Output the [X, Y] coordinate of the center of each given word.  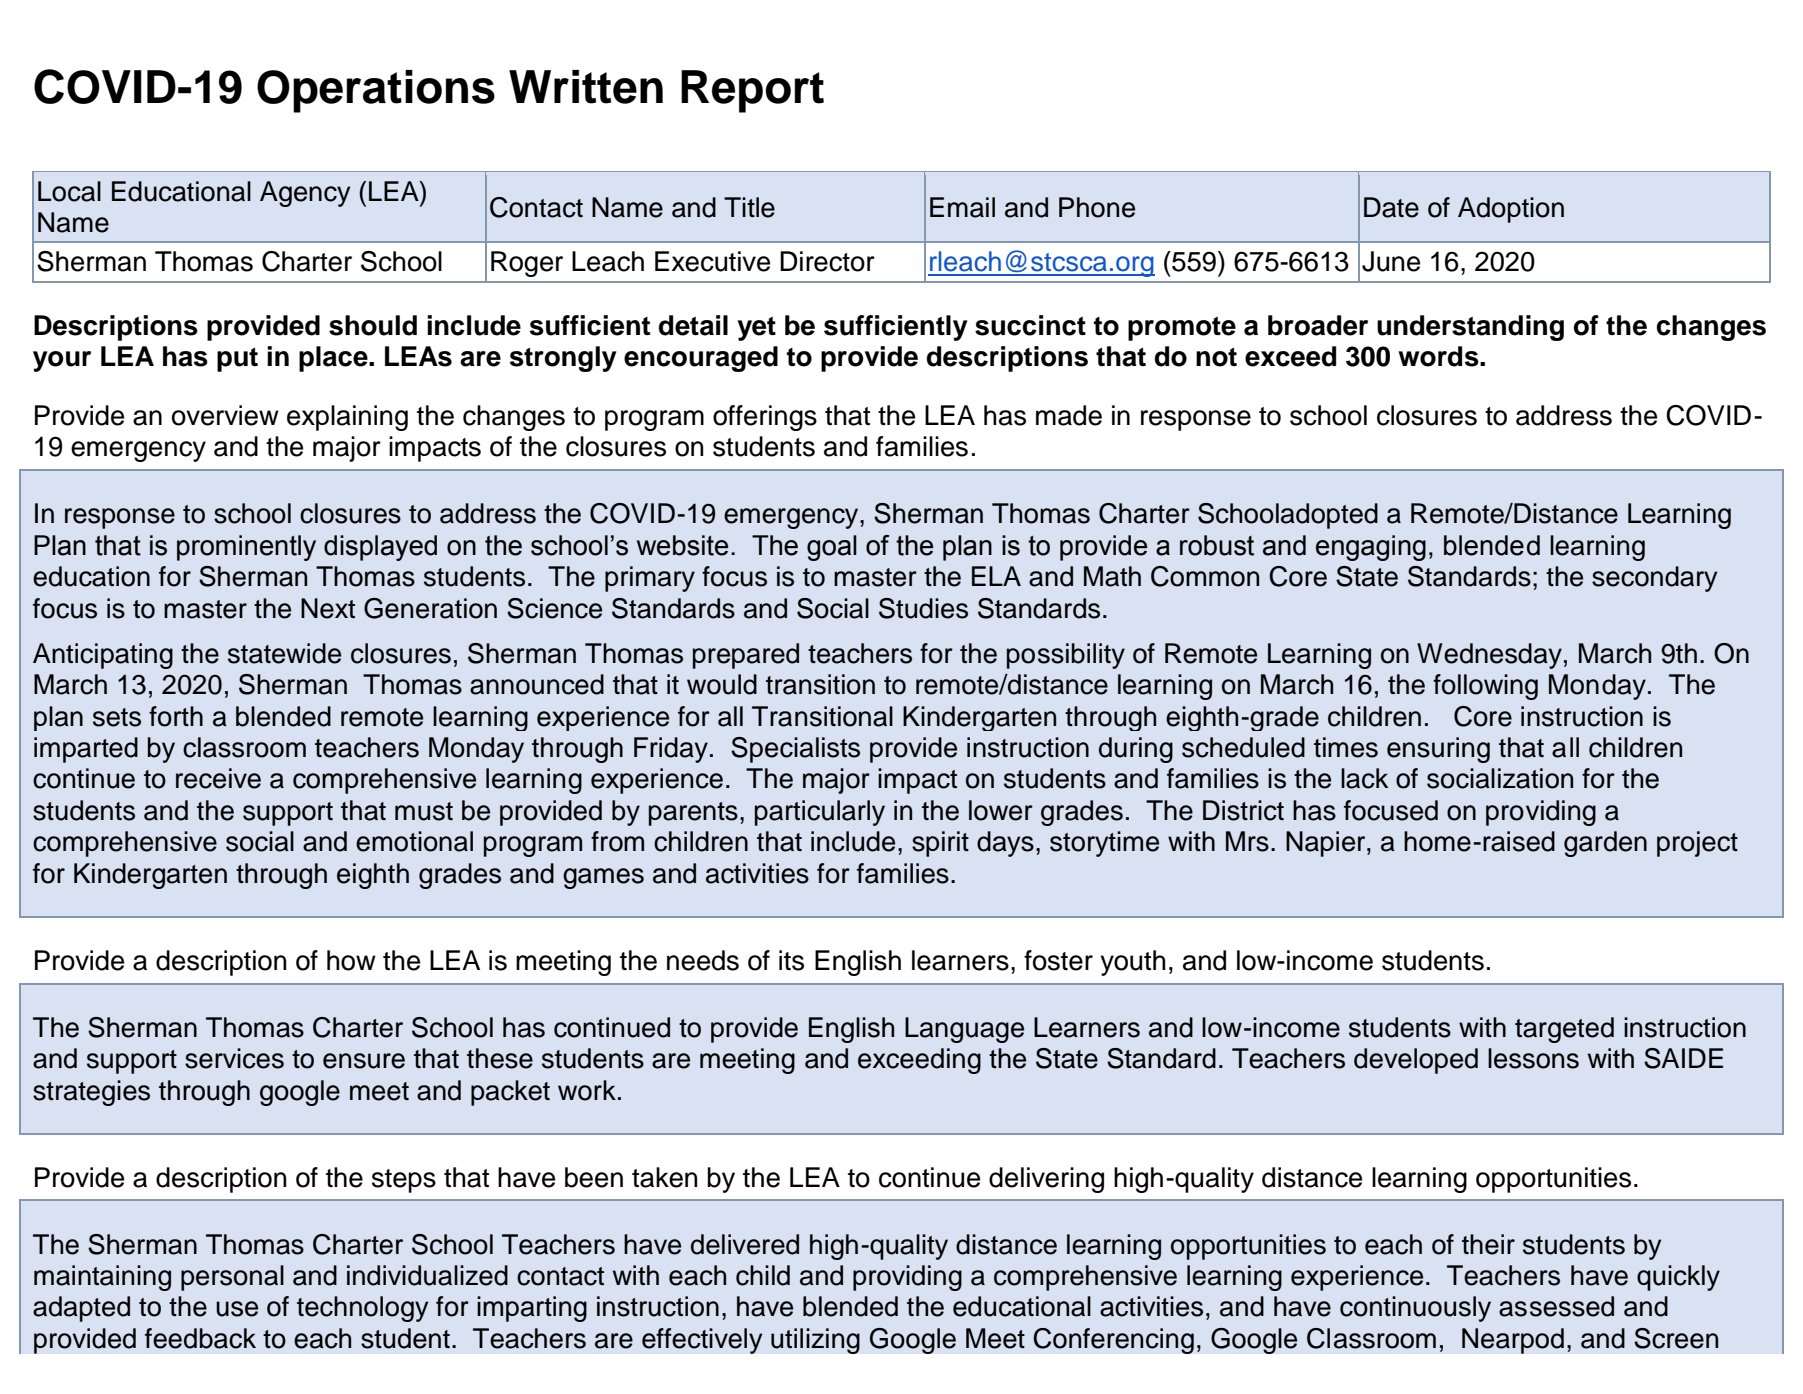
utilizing [815, 1341]
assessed [1556, 1306]
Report [752, 91]
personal [232, 1278]
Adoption [1511, 210]
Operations [376, 91]
